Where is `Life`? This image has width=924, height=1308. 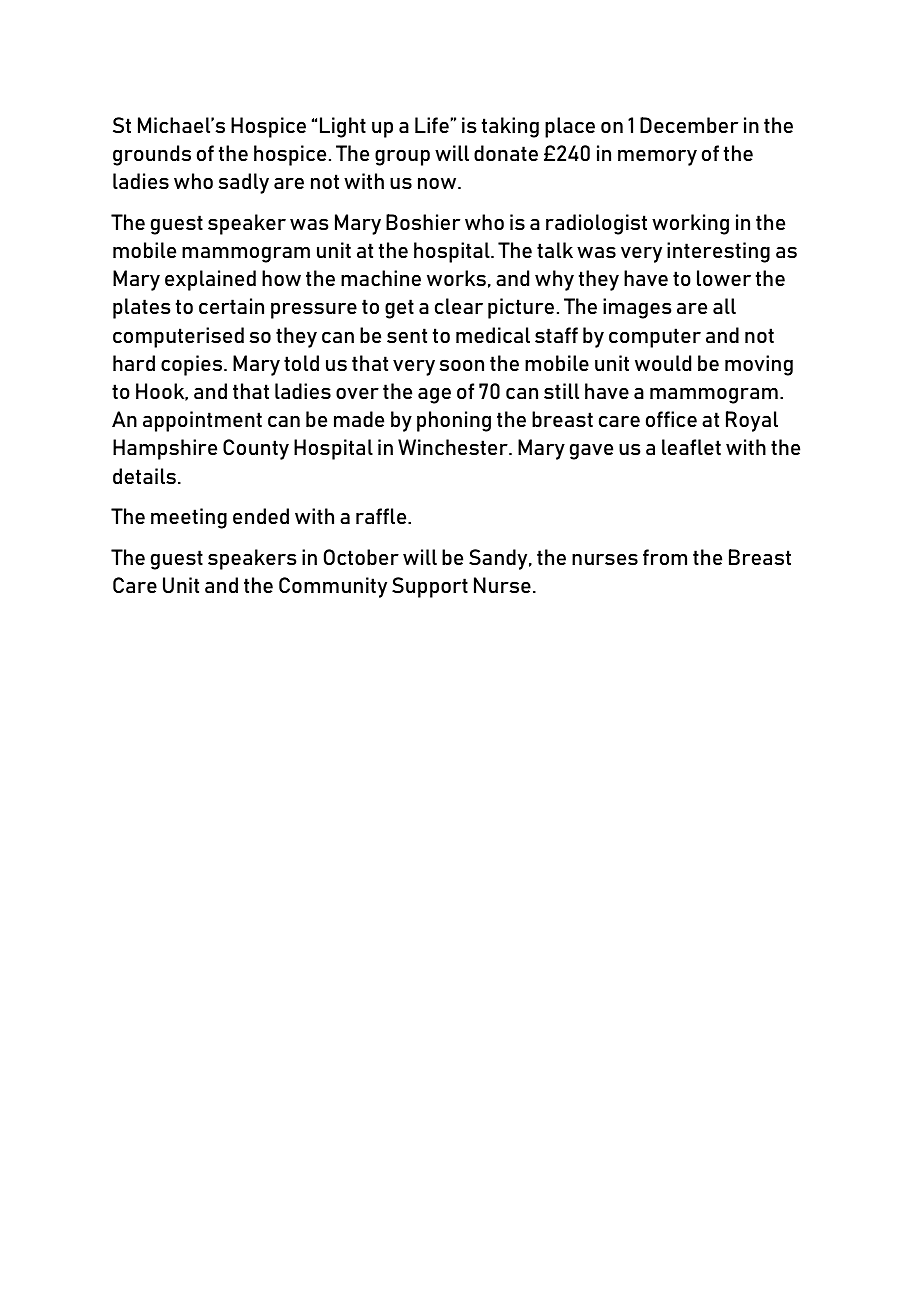
Life is located at coordinates (432, 125).
